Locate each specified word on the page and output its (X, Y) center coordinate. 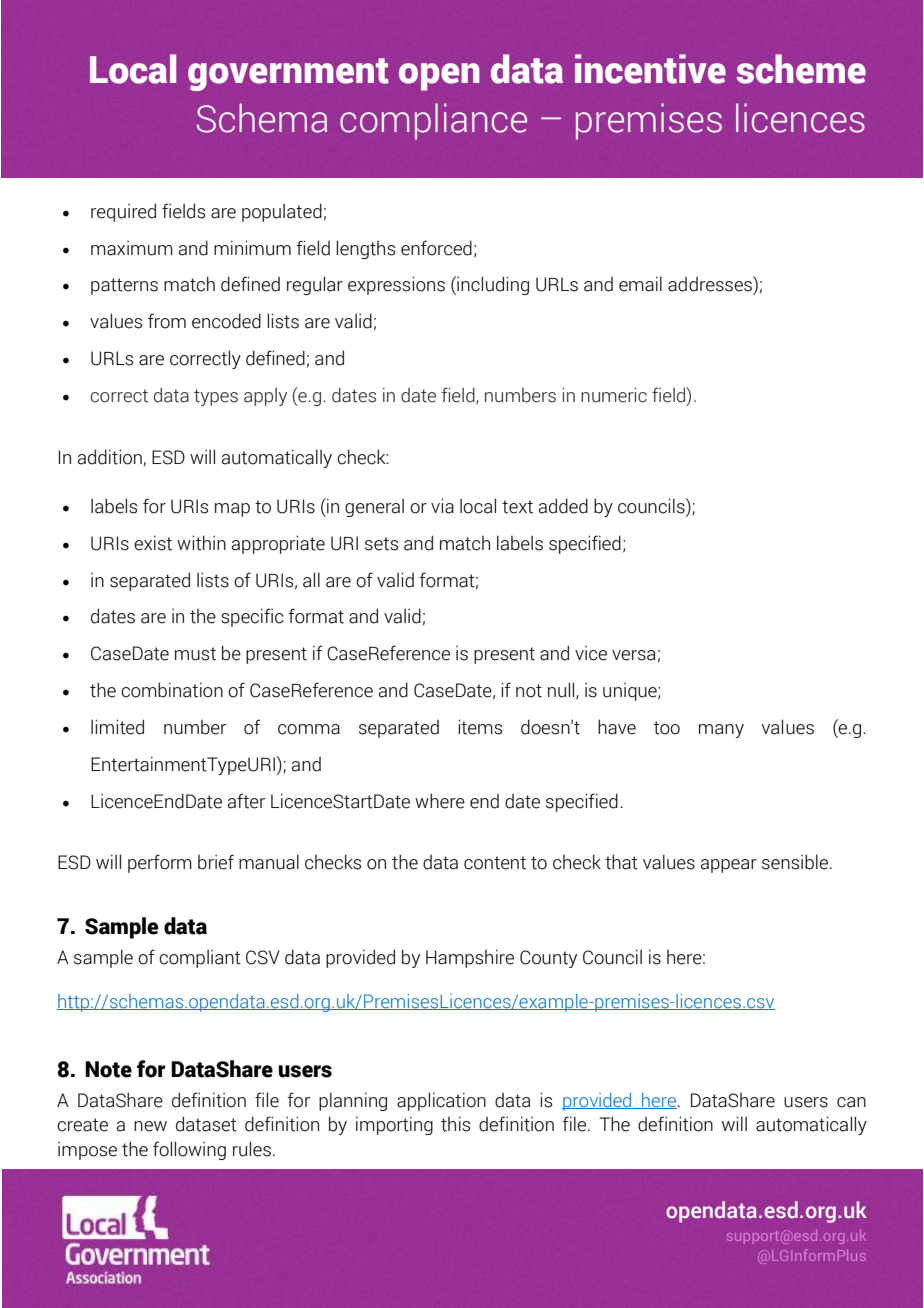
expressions (396, 285)
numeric (614, 395)
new (150, 1126)
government (288, 74)
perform (160, 863)
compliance (433, 121)
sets (381, 544)
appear (729, 866)
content (495, 863)
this (455, 1124)
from (167, 321)
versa (633, 655)
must (195, 654)
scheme (801, 69)
